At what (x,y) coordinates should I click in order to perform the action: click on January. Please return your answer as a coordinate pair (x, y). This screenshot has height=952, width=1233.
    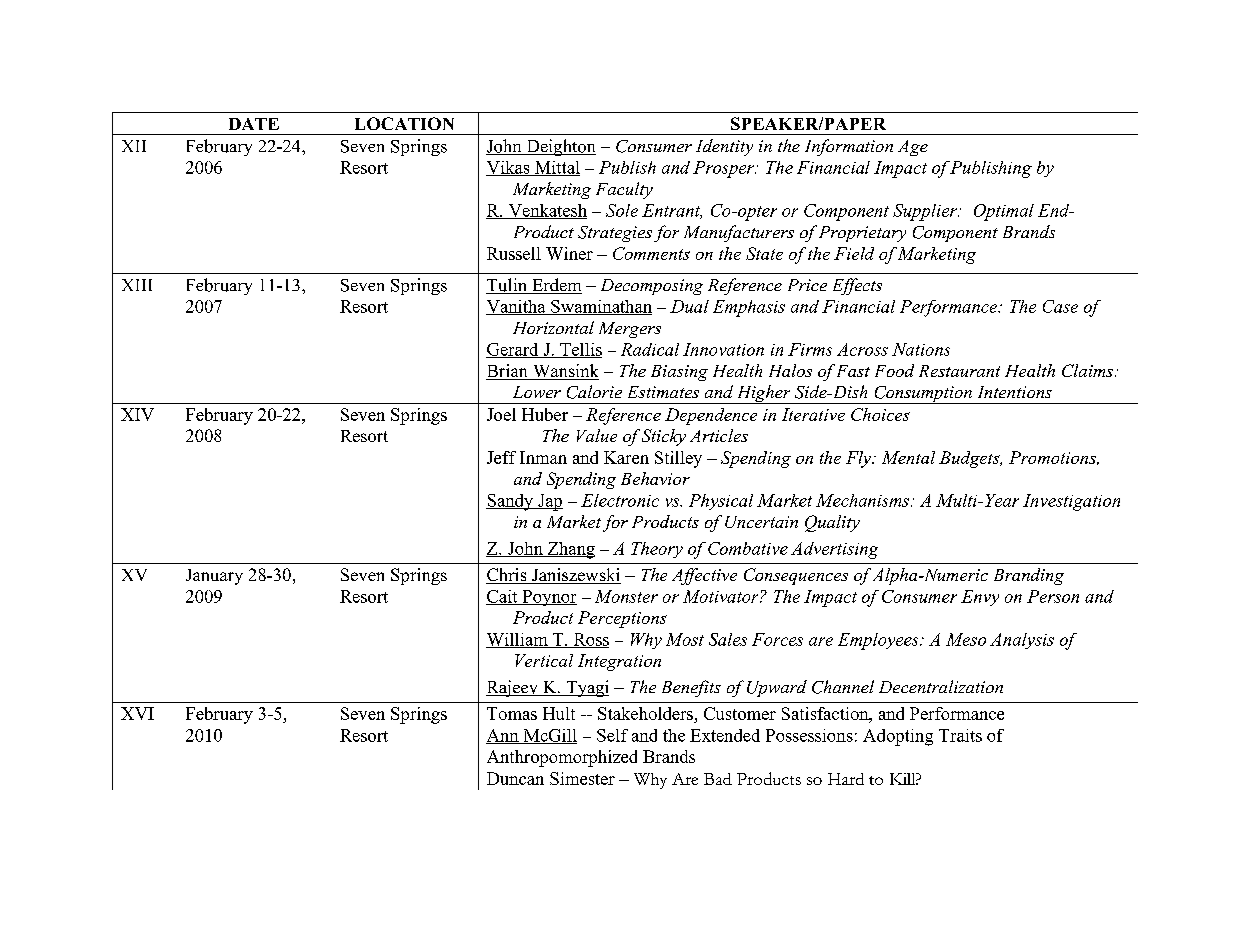
    Looking at the image, I should click on (214, 577).
